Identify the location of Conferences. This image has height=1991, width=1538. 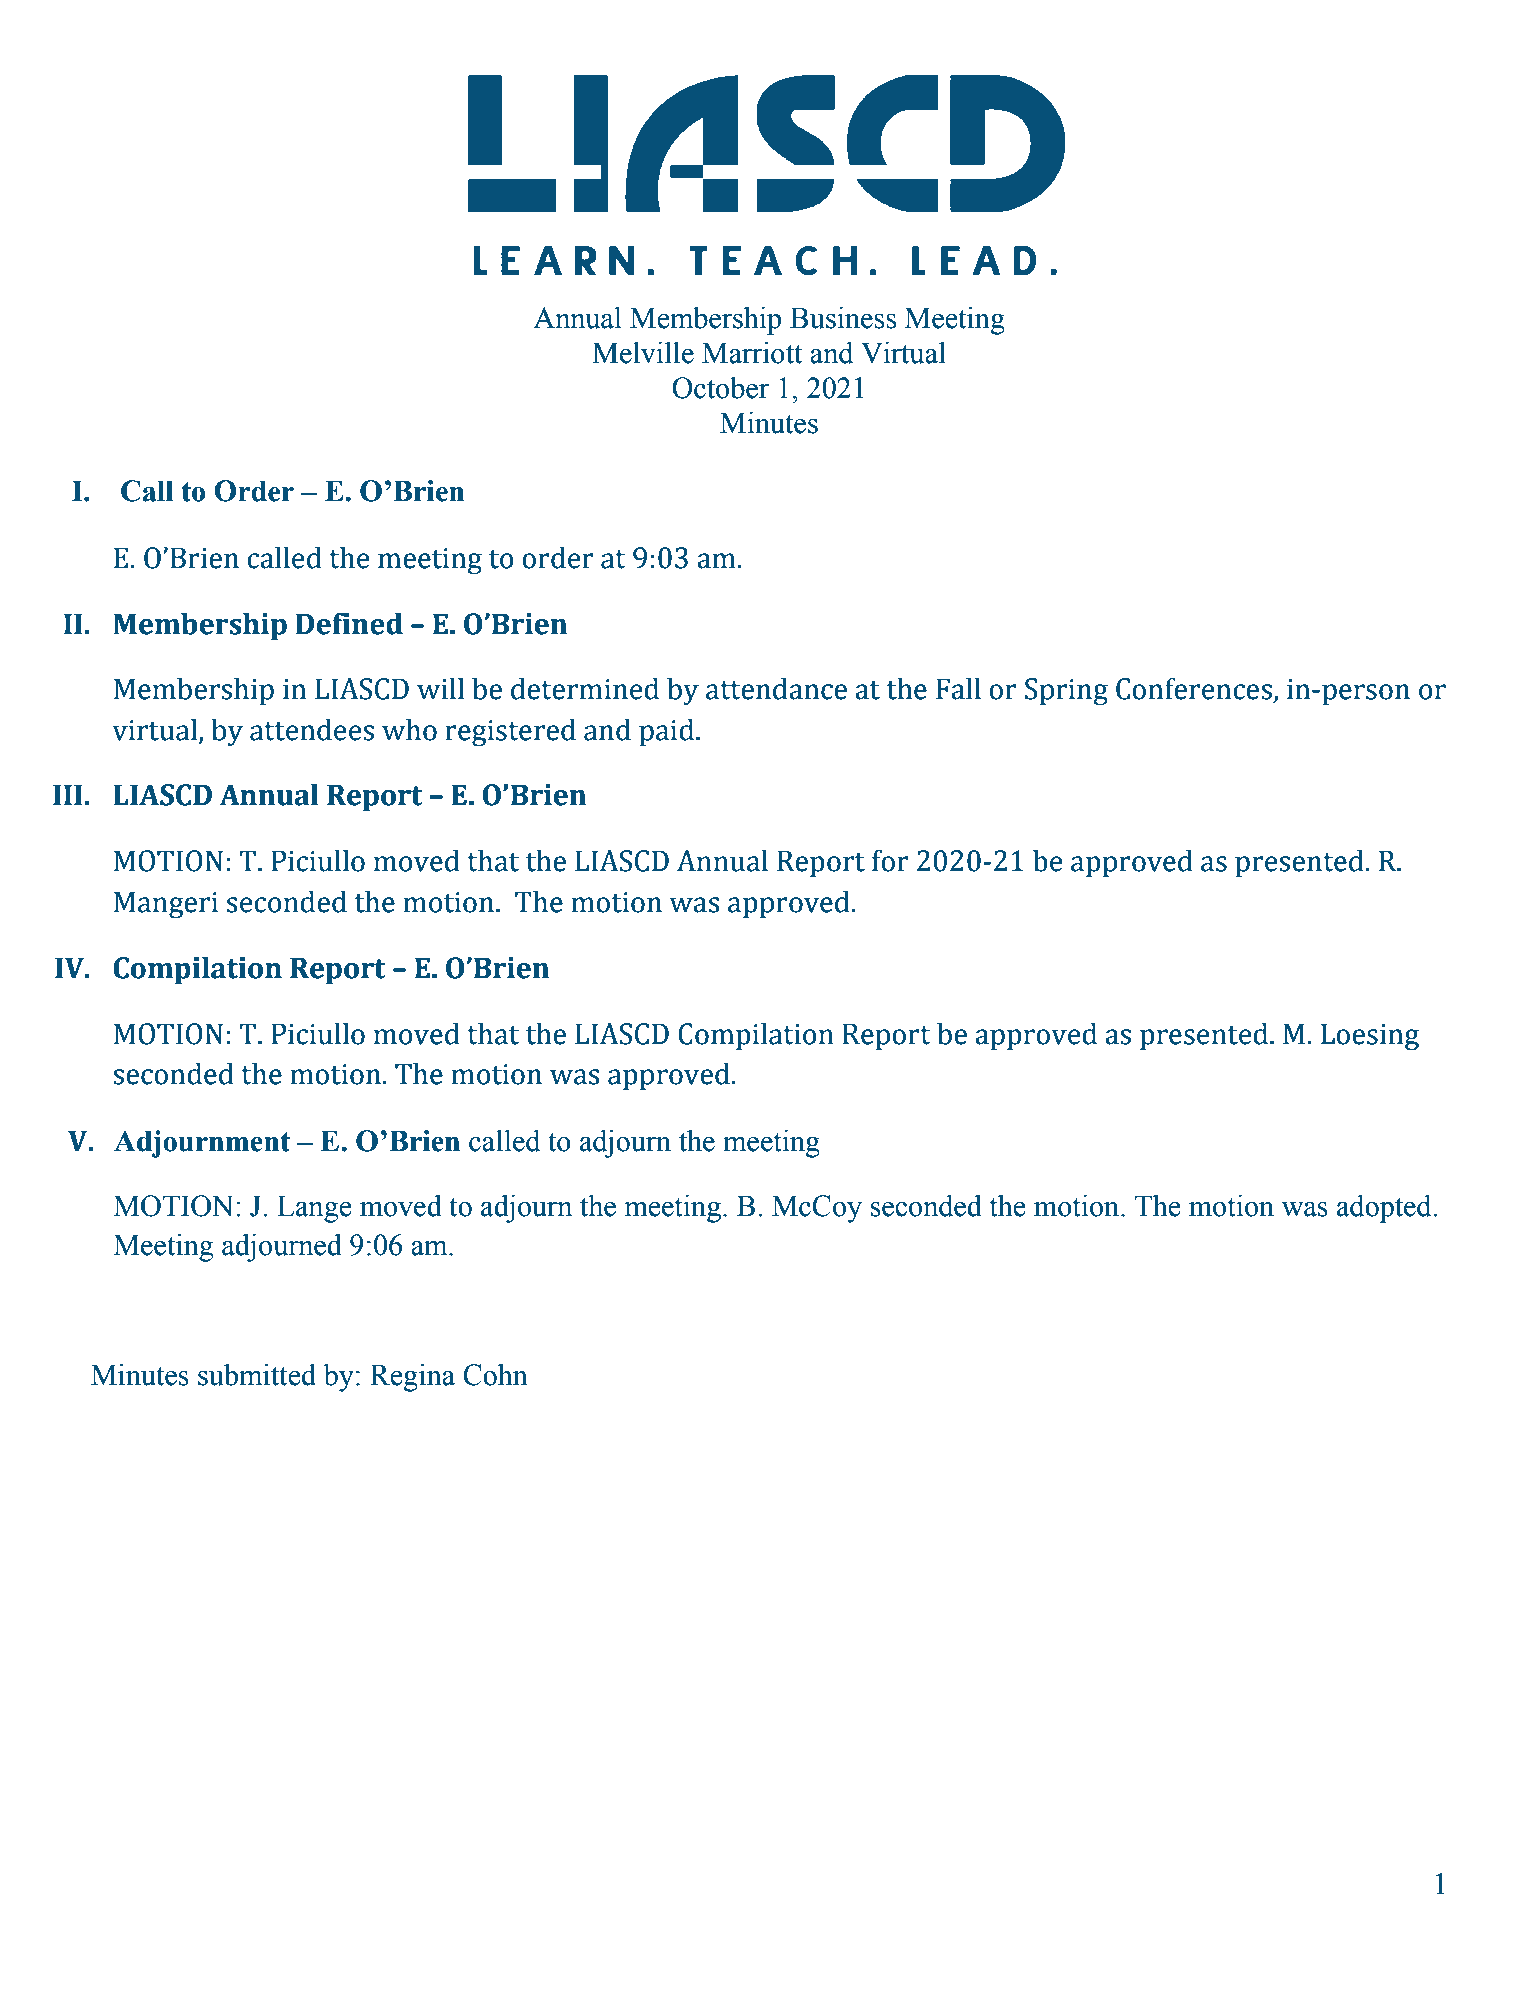
(1194, 688).
